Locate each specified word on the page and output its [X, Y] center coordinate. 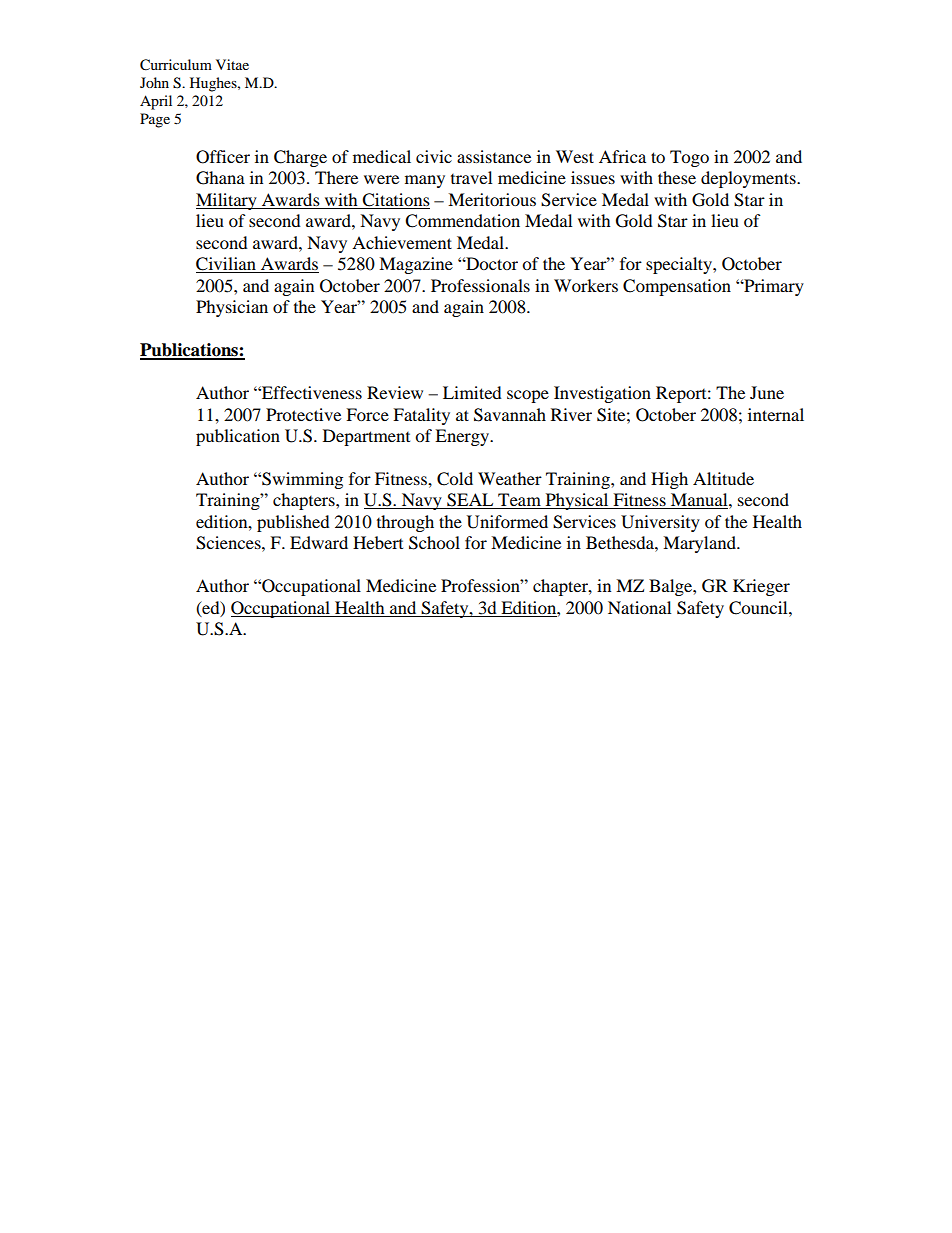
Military [227, 201]
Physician [232, 308]
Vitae [232, 64]
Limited [472, 392]
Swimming [301, 480]
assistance [494, 156]
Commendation [462, 221]
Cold [455, 479]
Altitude [723, 478]
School [434, 543]
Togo [689, 158]
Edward [319, 542]
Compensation [677, 287]
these [677, 177]
